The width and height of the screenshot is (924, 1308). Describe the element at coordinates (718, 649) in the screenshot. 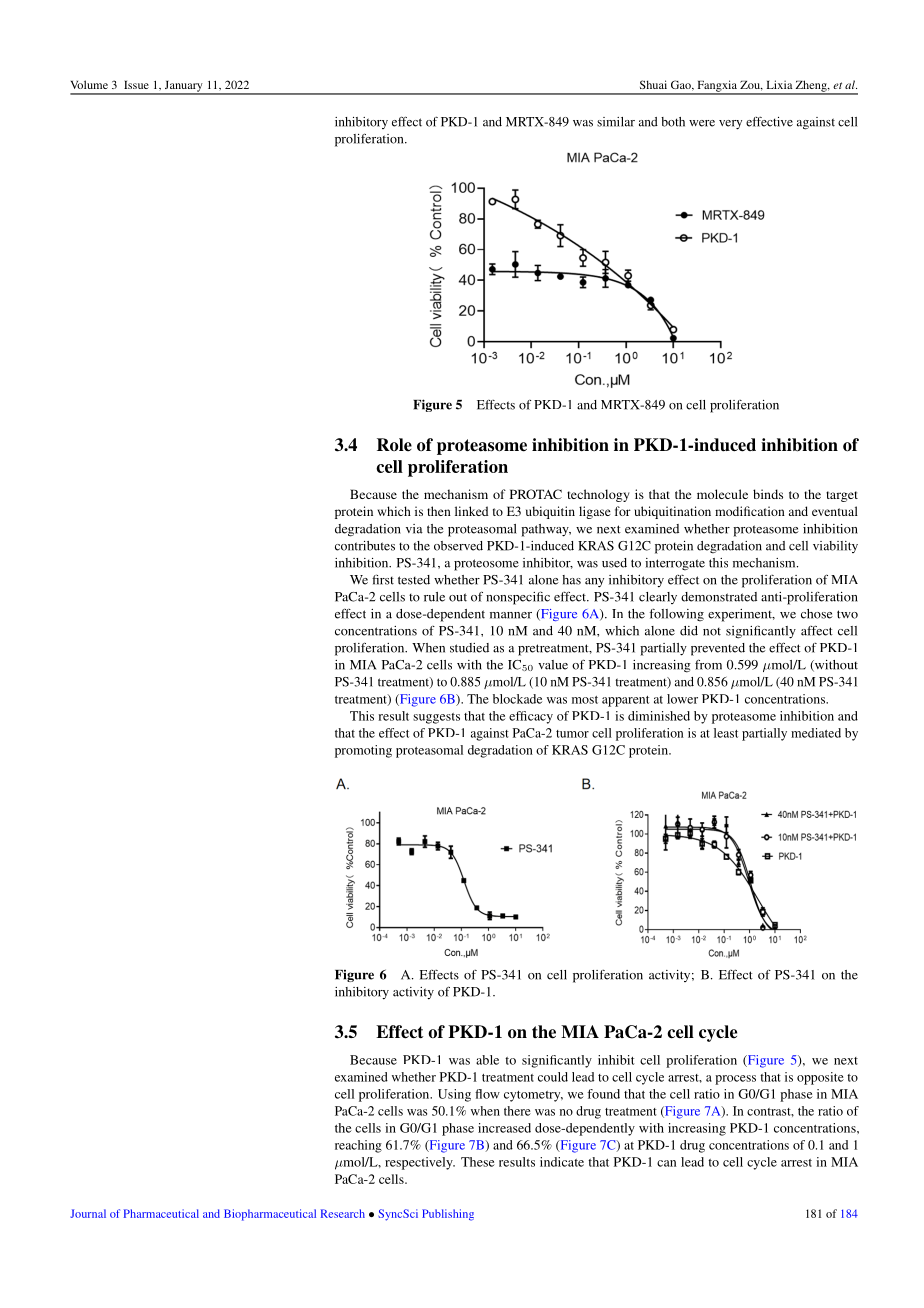

I see `prevented` at that location.
